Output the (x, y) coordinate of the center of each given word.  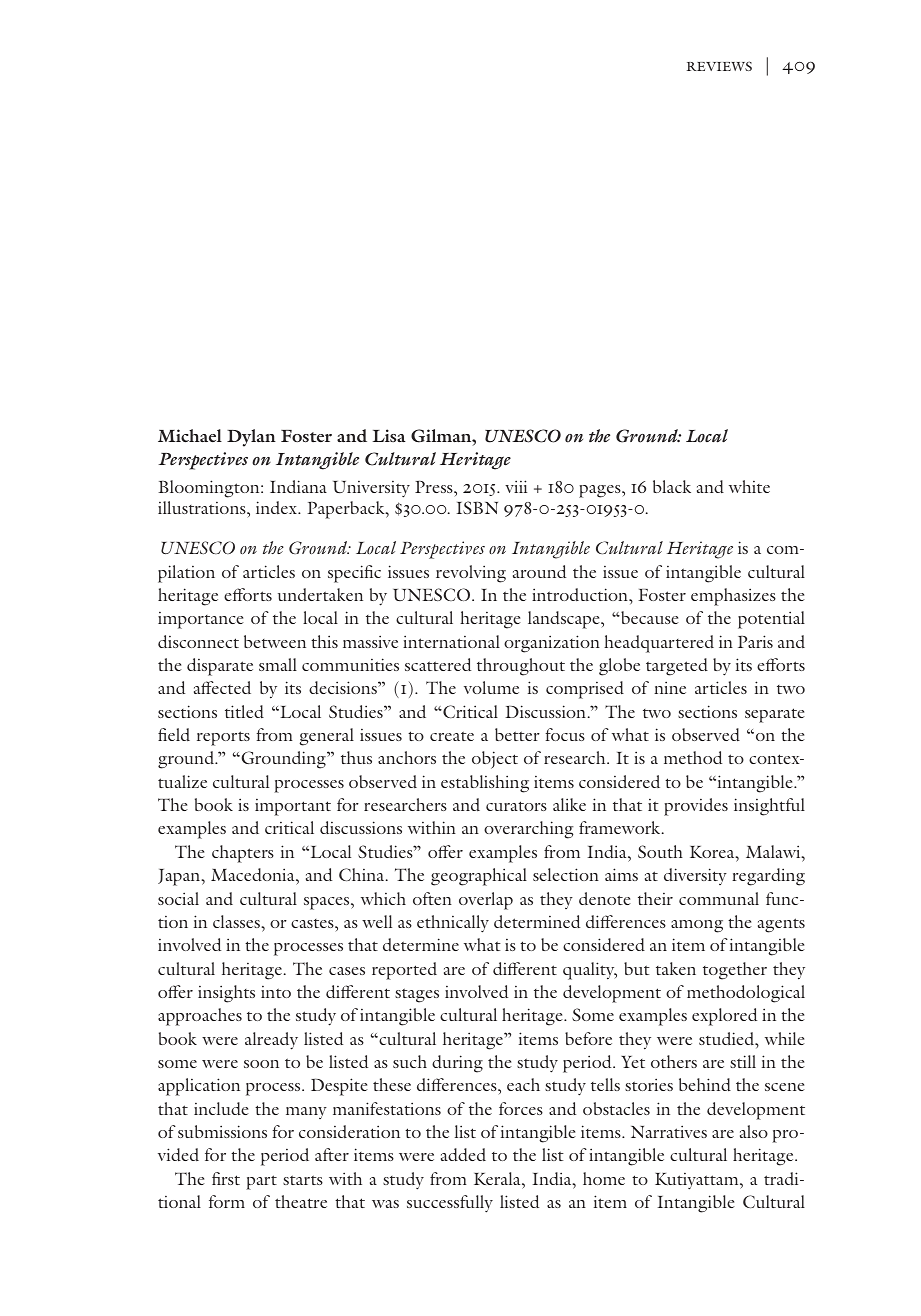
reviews (719, 66)
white (749, 486)
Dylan (251, 438)
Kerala (498, 1178)
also (754, 1131)
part (261, 1182)
